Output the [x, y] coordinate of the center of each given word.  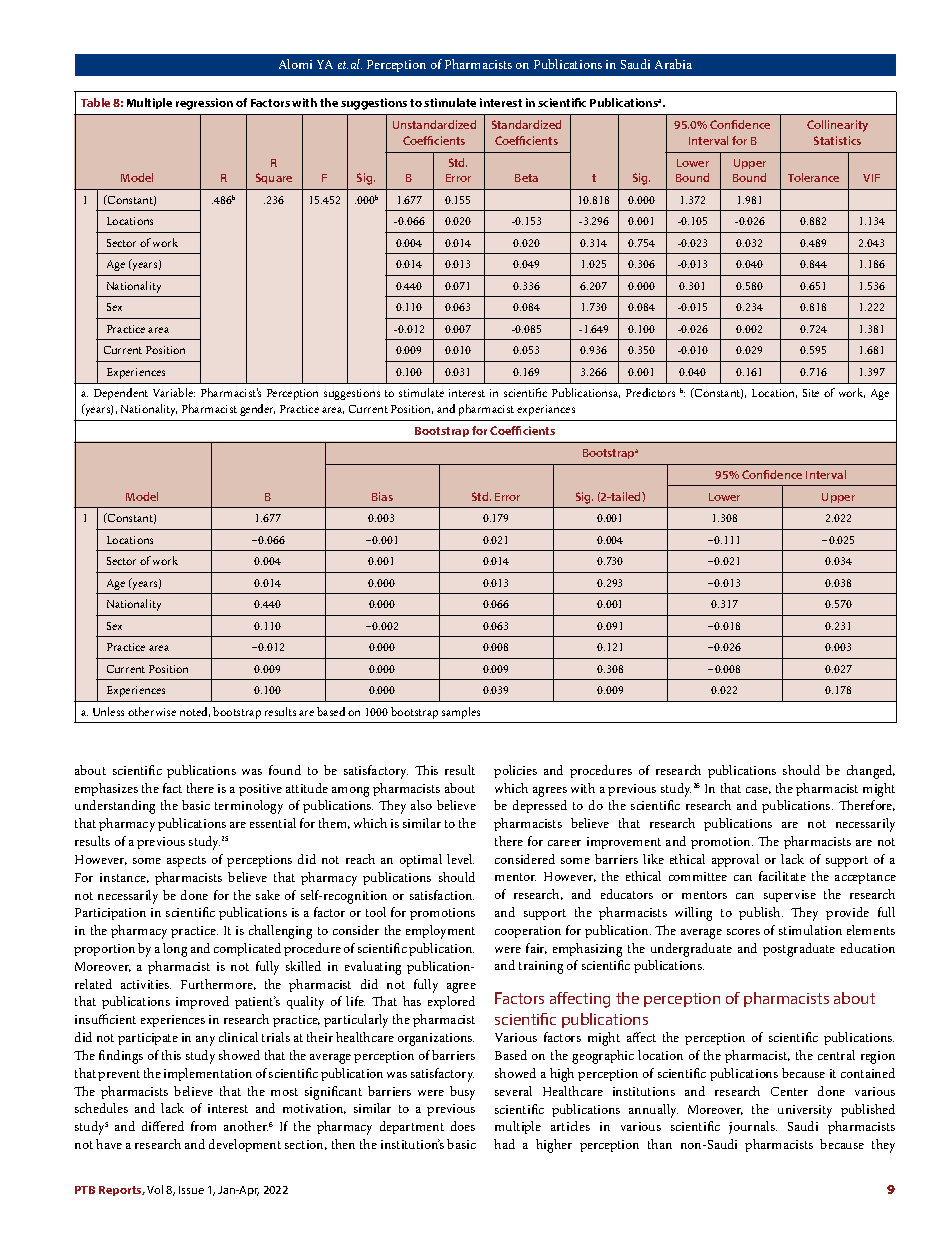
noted [195, 712]
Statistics [837, 140]
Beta [526, 178]
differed [163, 1126]
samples [461, 713]
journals [753, 1127]
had [504, 1144]
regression [204, 104]
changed [871, 772]
